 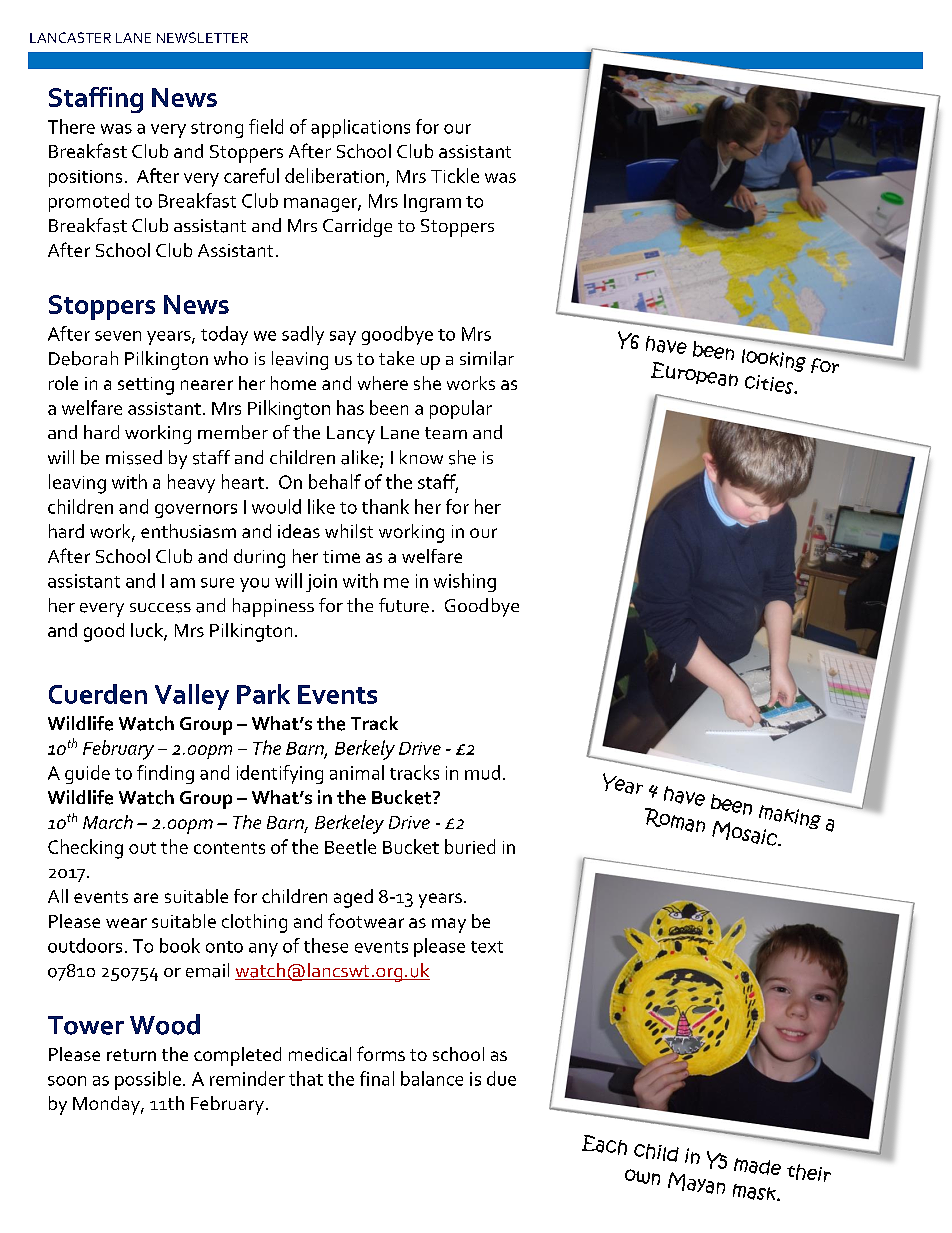 I want to click on March, so click(x=108, y=822).
